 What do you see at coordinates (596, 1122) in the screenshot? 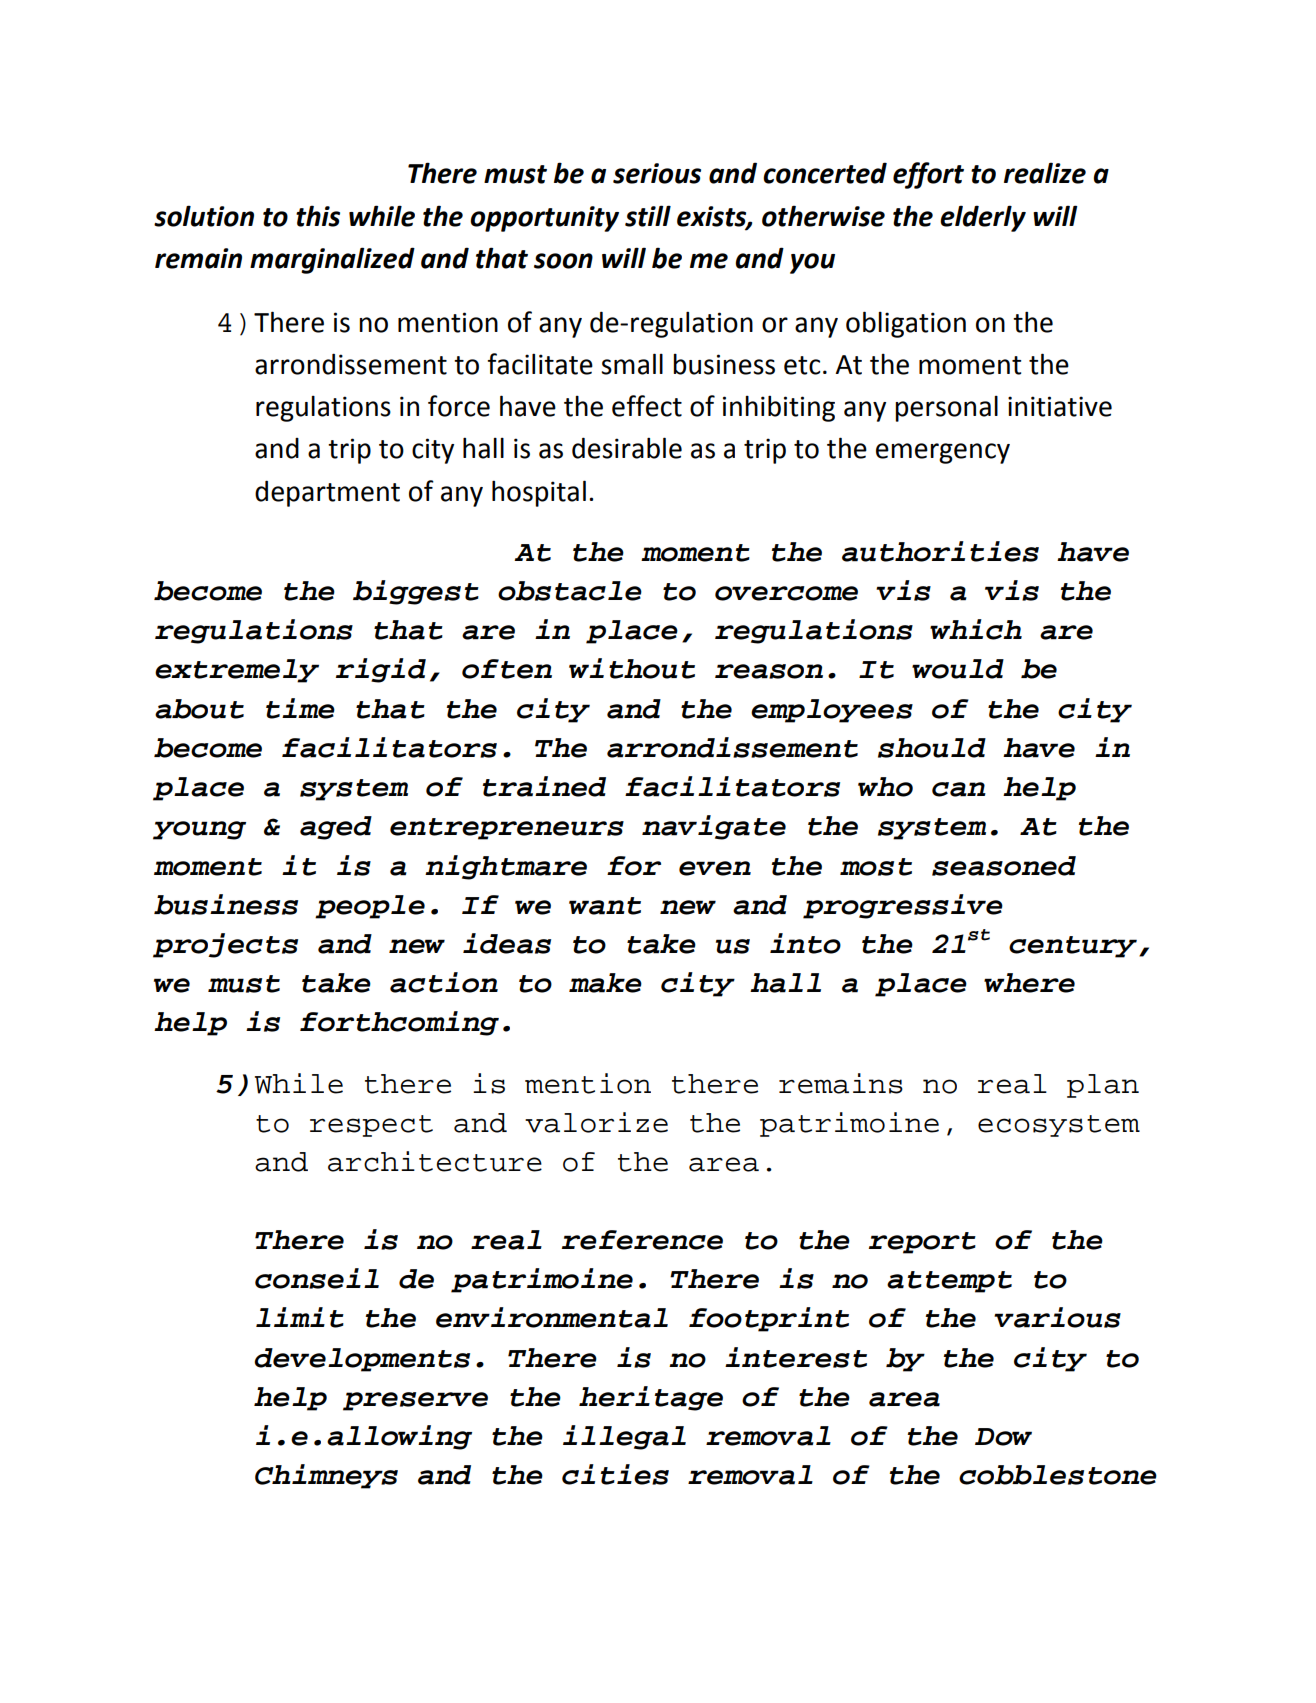
I see `valorize` at bounding box center [596, 1122].
